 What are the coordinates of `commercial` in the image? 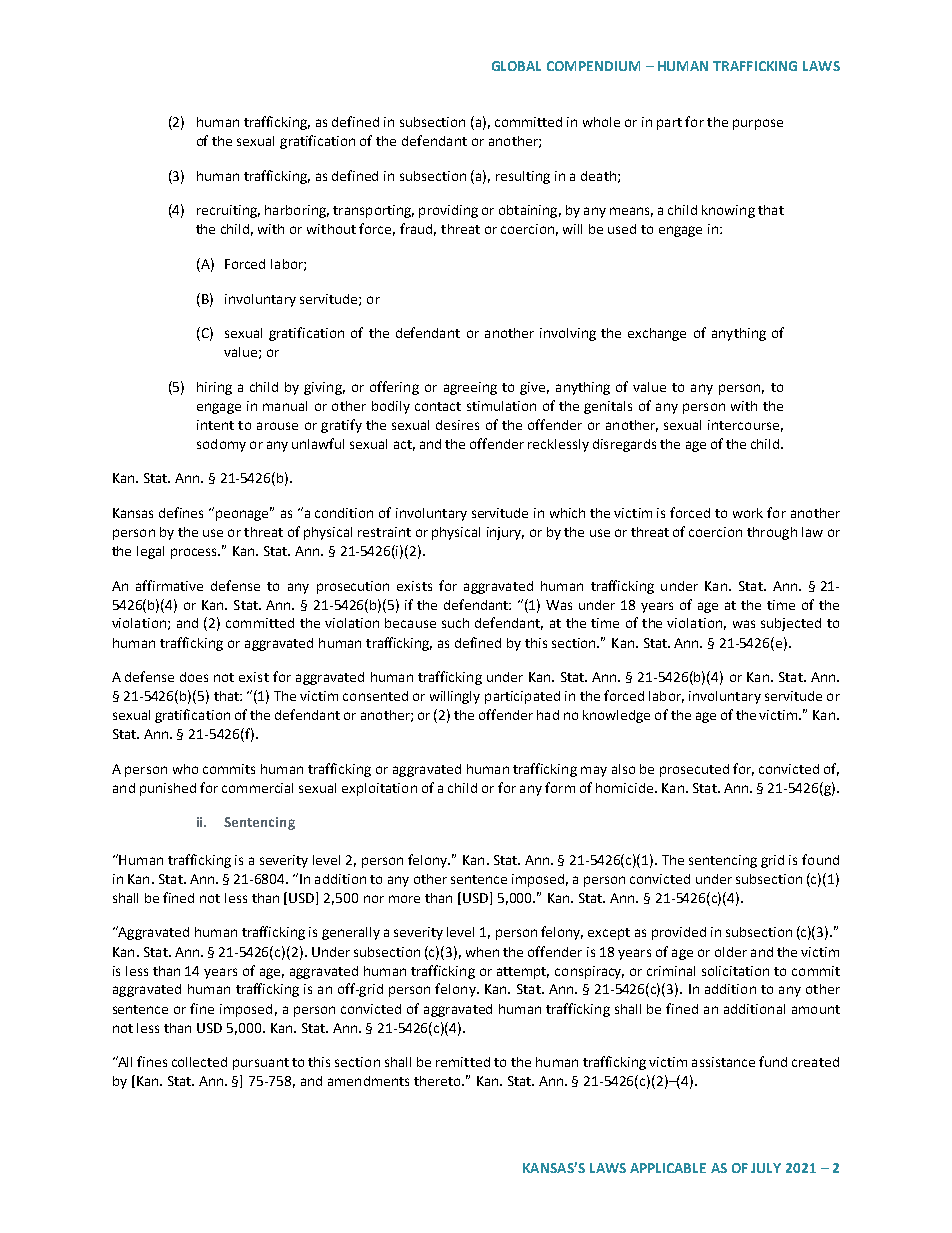 It's located at (257, 788).
